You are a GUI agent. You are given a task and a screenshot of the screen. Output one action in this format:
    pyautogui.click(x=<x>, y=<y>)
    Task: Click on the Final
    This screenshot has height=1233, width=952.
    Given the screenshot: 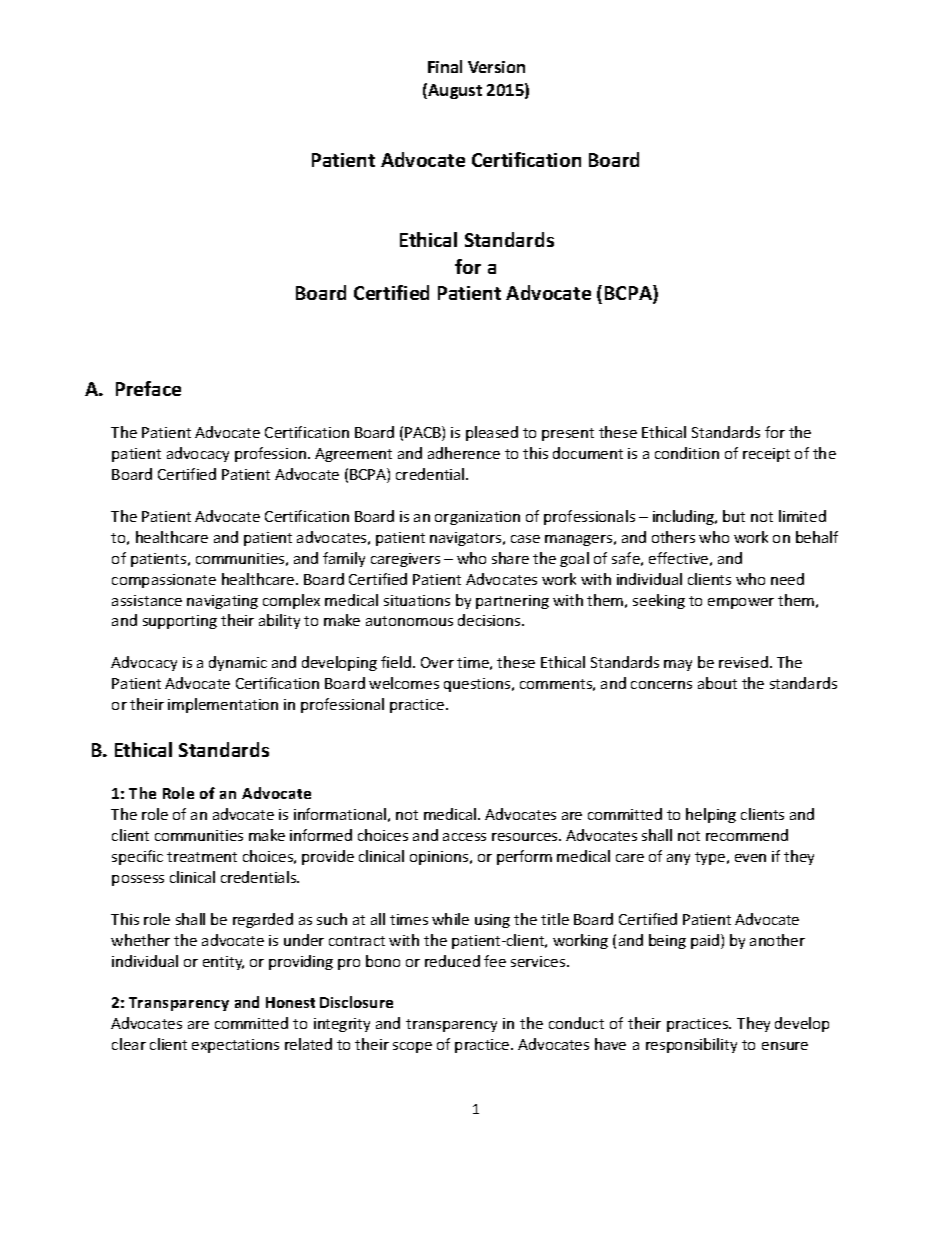 What is the action you would take?
    pyautogui.click(x=445, y=66)
